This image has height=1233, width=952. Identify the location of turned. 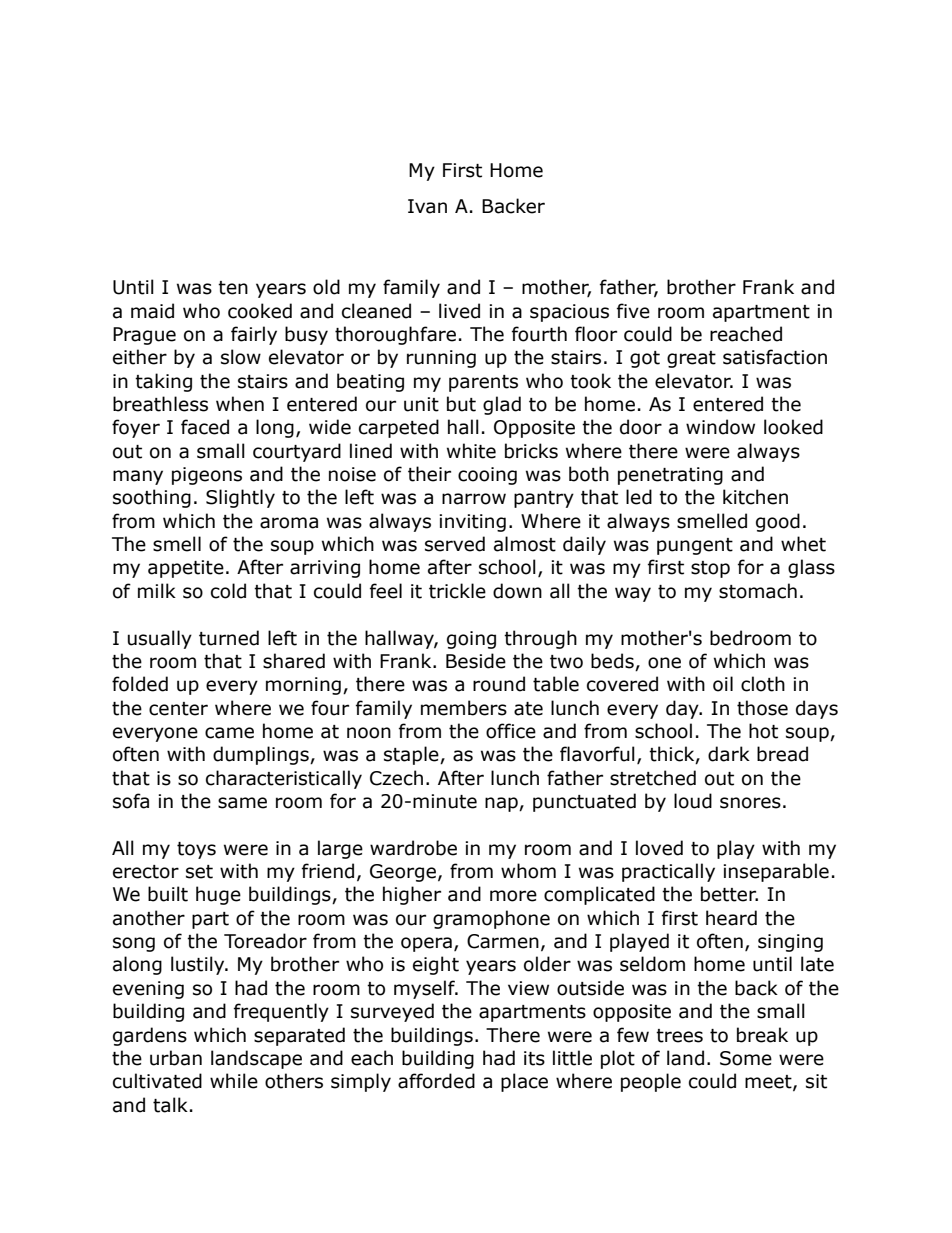
(229, 638).
